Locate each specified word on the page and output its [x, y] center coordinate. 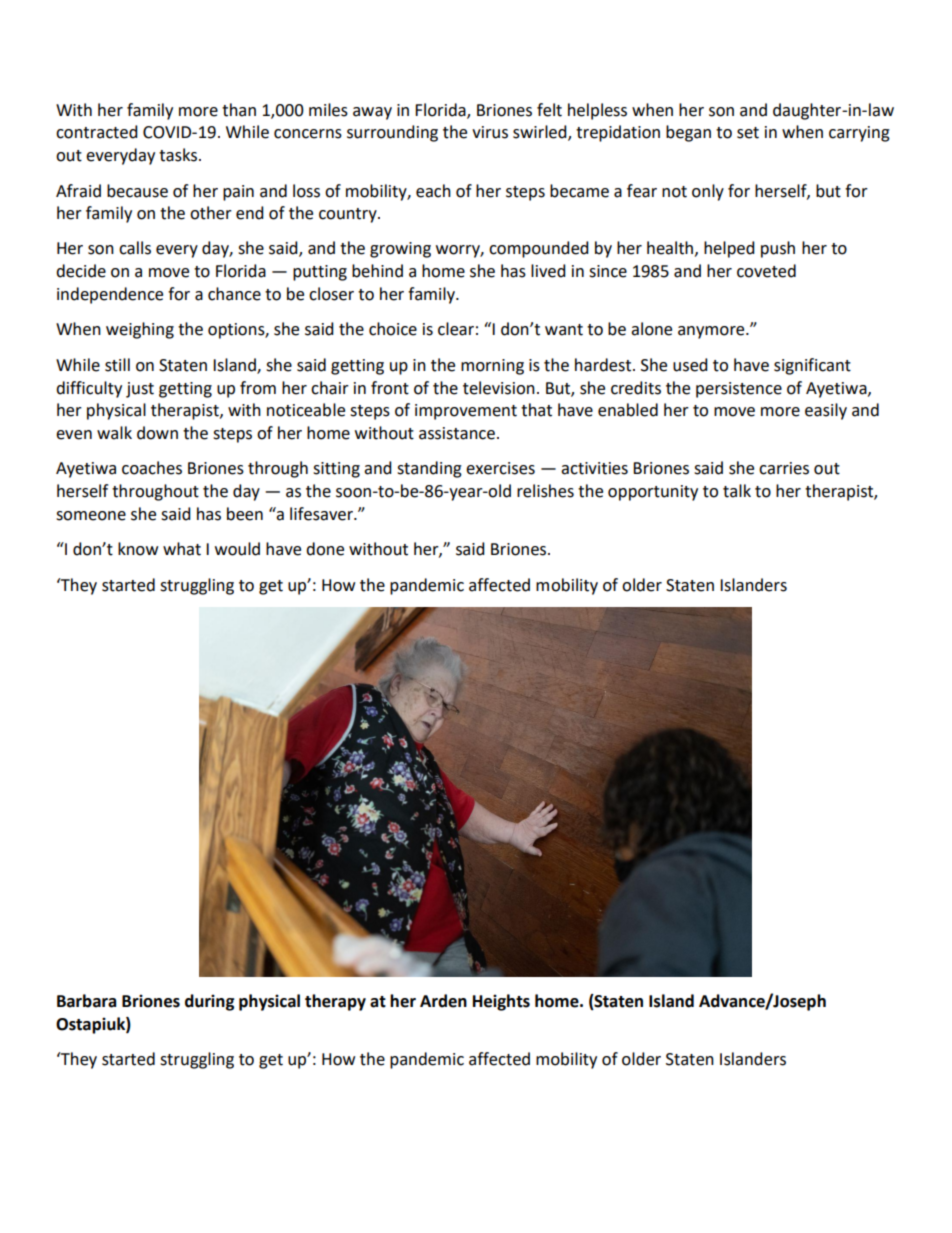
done [325, 549]
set [748, 133]
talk [737, 491]
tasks [179, 155]
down [157, 433]
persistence [739, 390]
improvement [466, 412]
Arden [443, 1001]
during [210, 1002]
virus [490, 132]
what [182, 549]
